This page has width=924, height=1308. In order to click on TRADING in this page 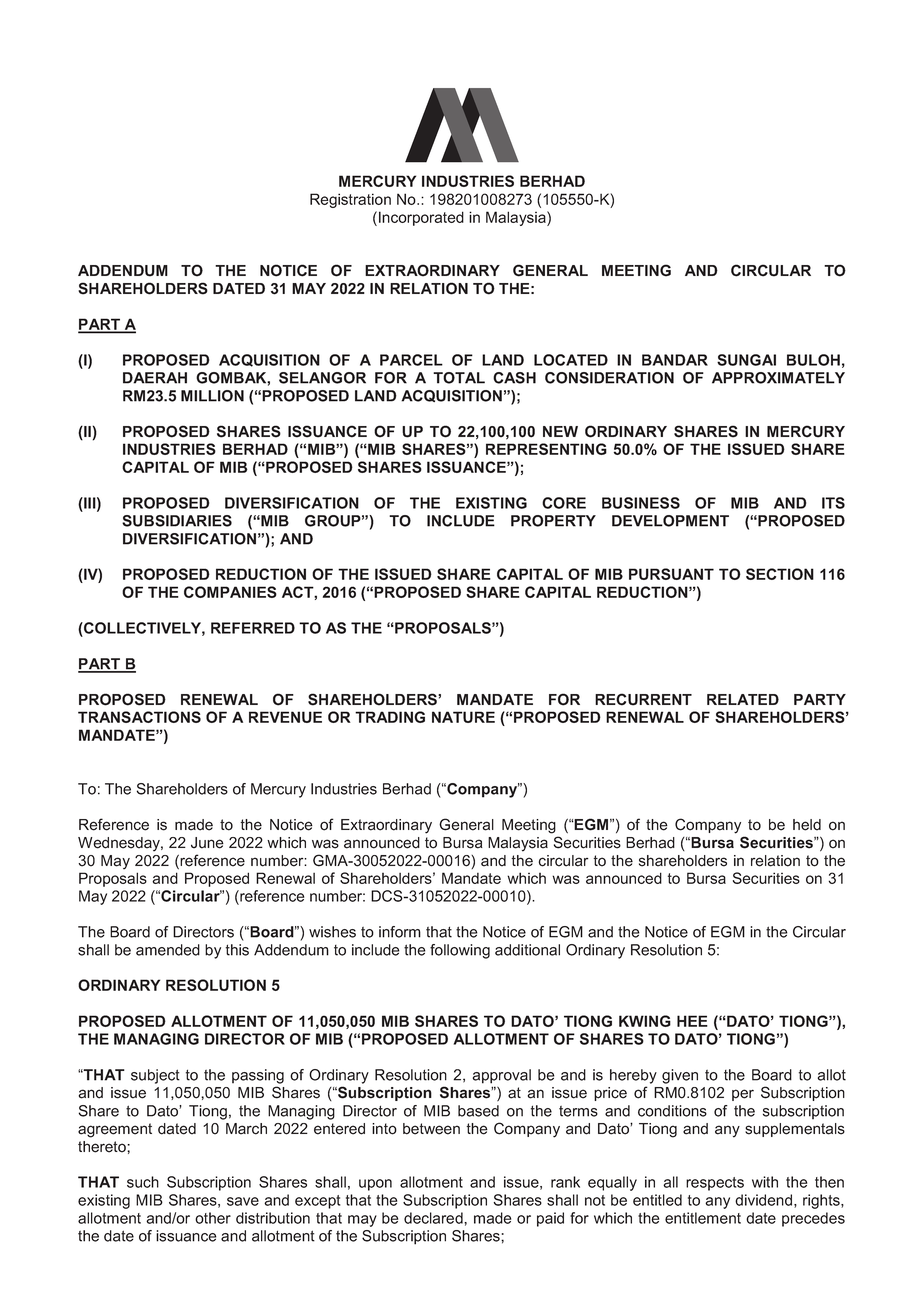, I will do `click(390, 717)`.
